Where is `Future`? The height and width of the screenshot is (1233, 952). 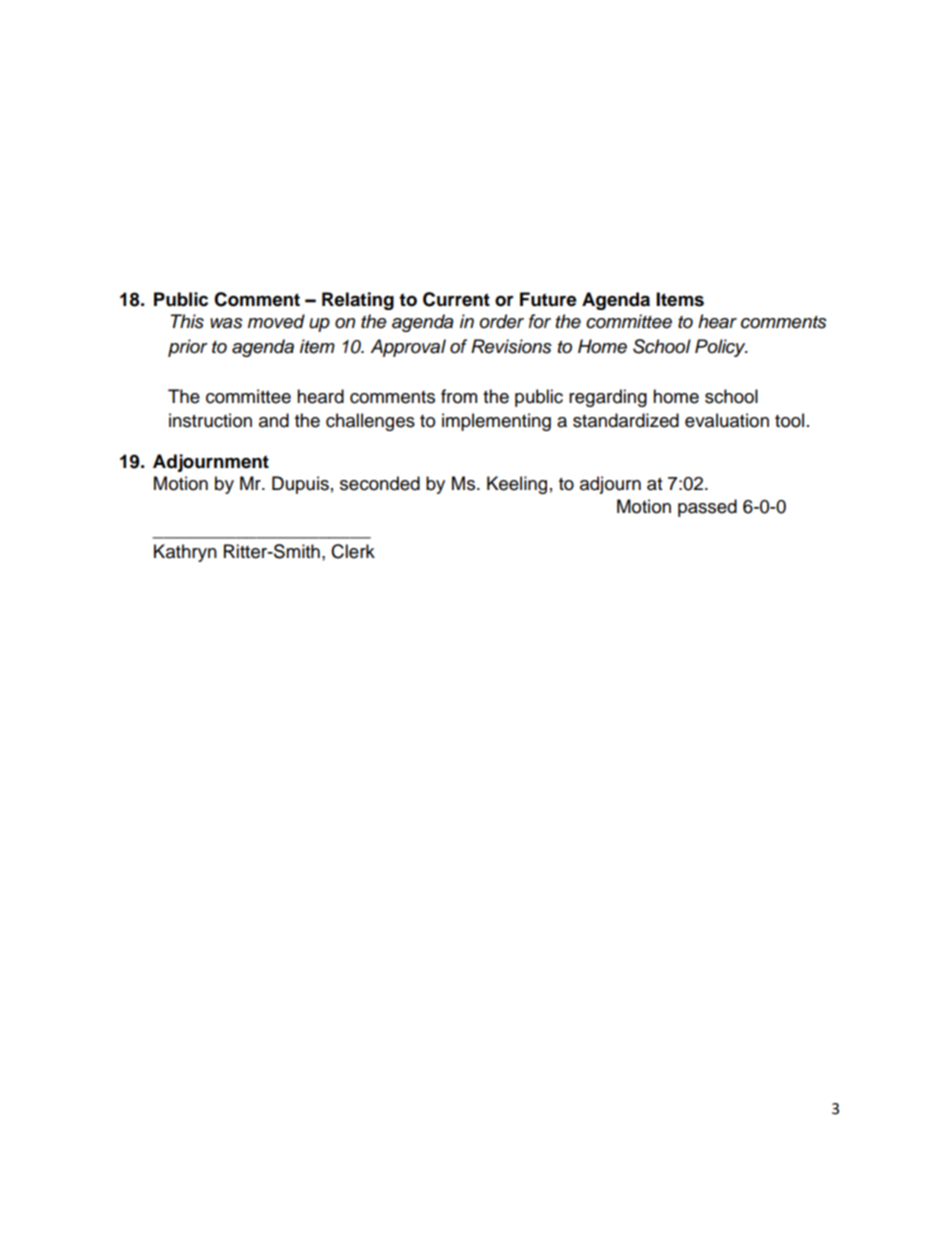 Future is located at coordinates (548, 299).
